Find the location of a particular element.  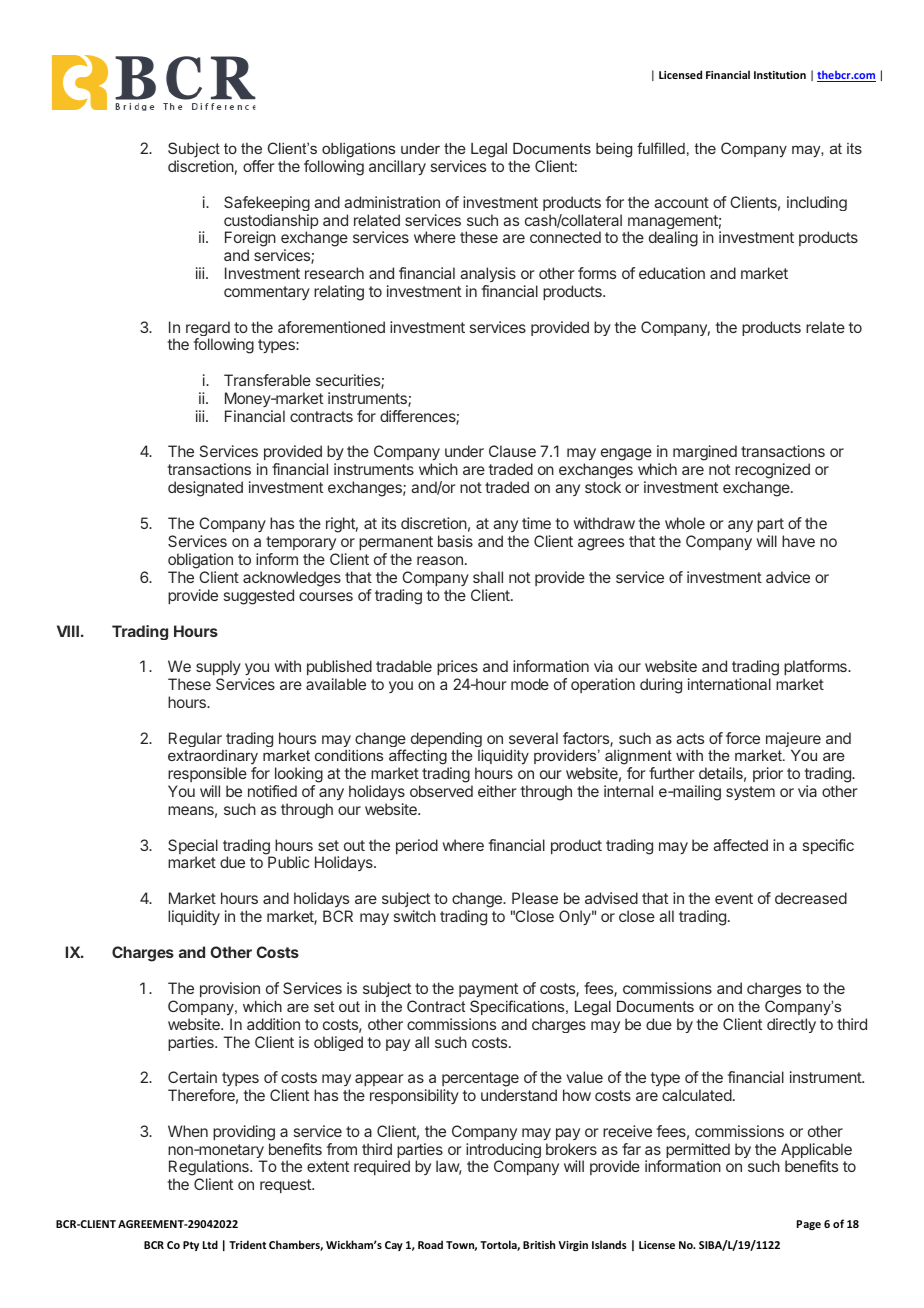

Pty is located at coordinates (191, 1246).
